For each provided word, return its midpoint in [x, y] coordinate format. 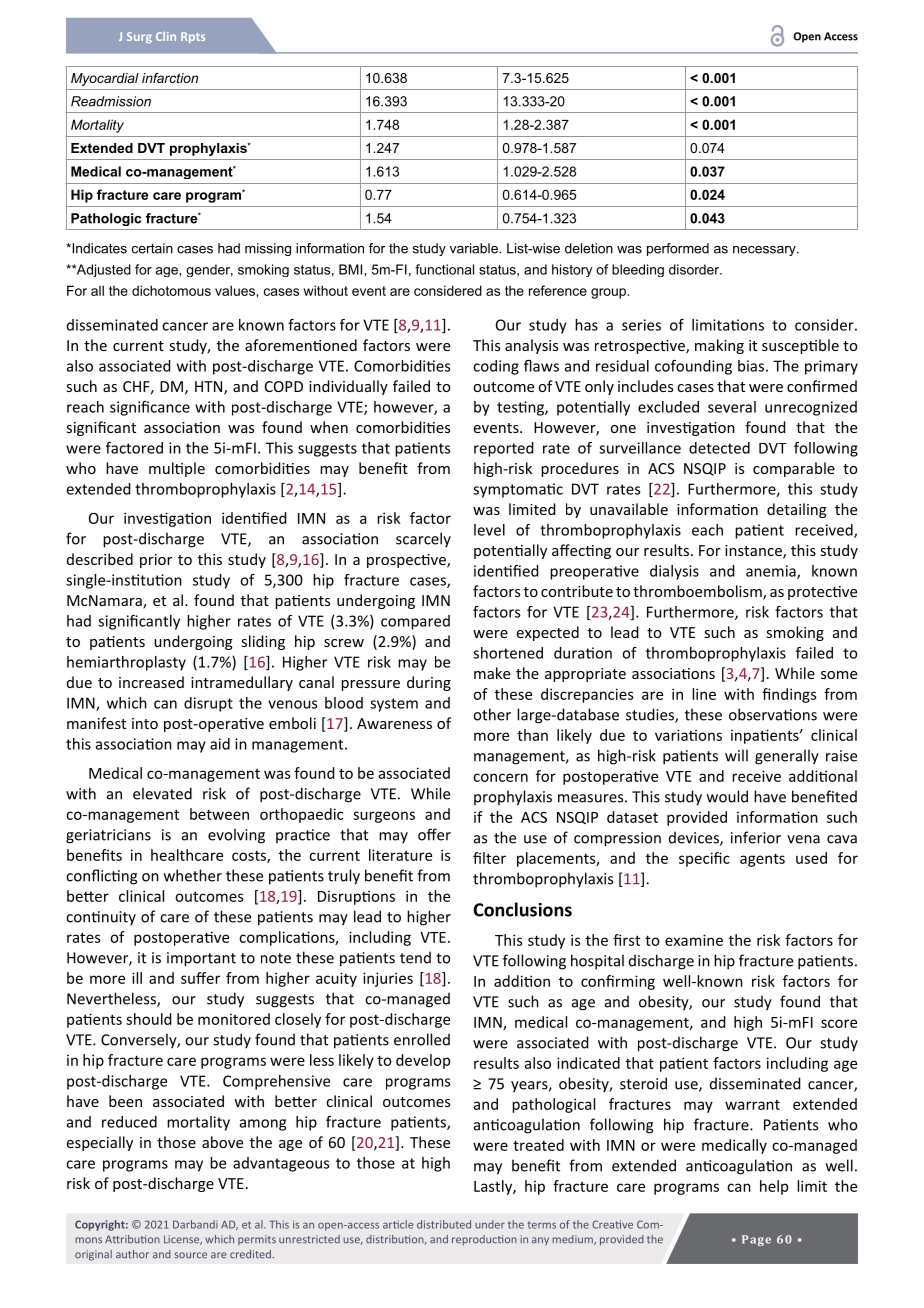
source [190, 1255]
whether [193, 875]
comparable [794, 469]
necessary [765, 251]
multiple [177, 469]
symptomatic [518, 490]
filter [489, 858]
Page [756, 1240]
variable [475, 248]
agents [762, 860]
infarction [170, 78]
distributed [444, 1224]
